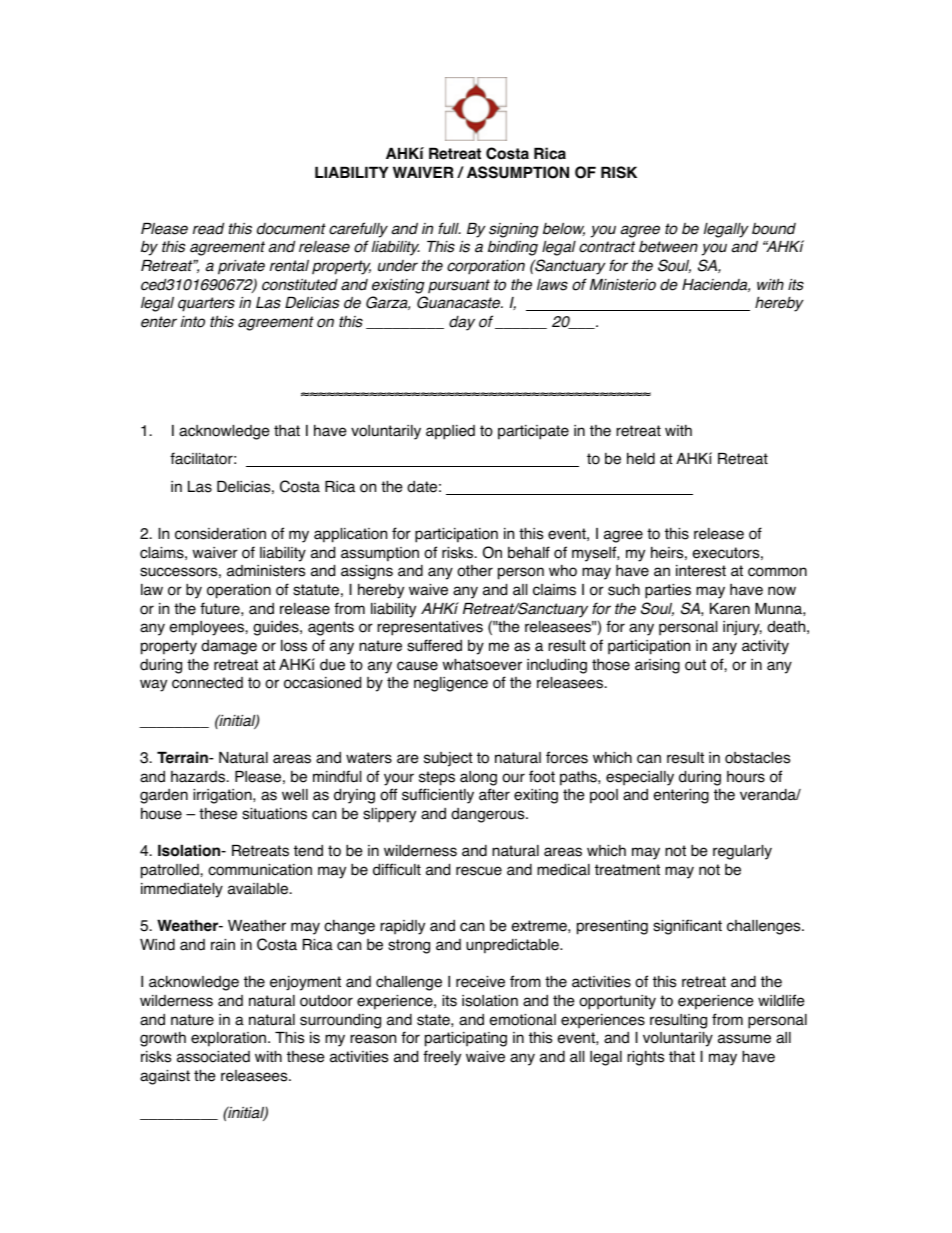 Image resolution: width=952 pixels, height=1233 pixels. Describe the element at coordinates (223, 796) in the page. I see `irrigation` at that location.
